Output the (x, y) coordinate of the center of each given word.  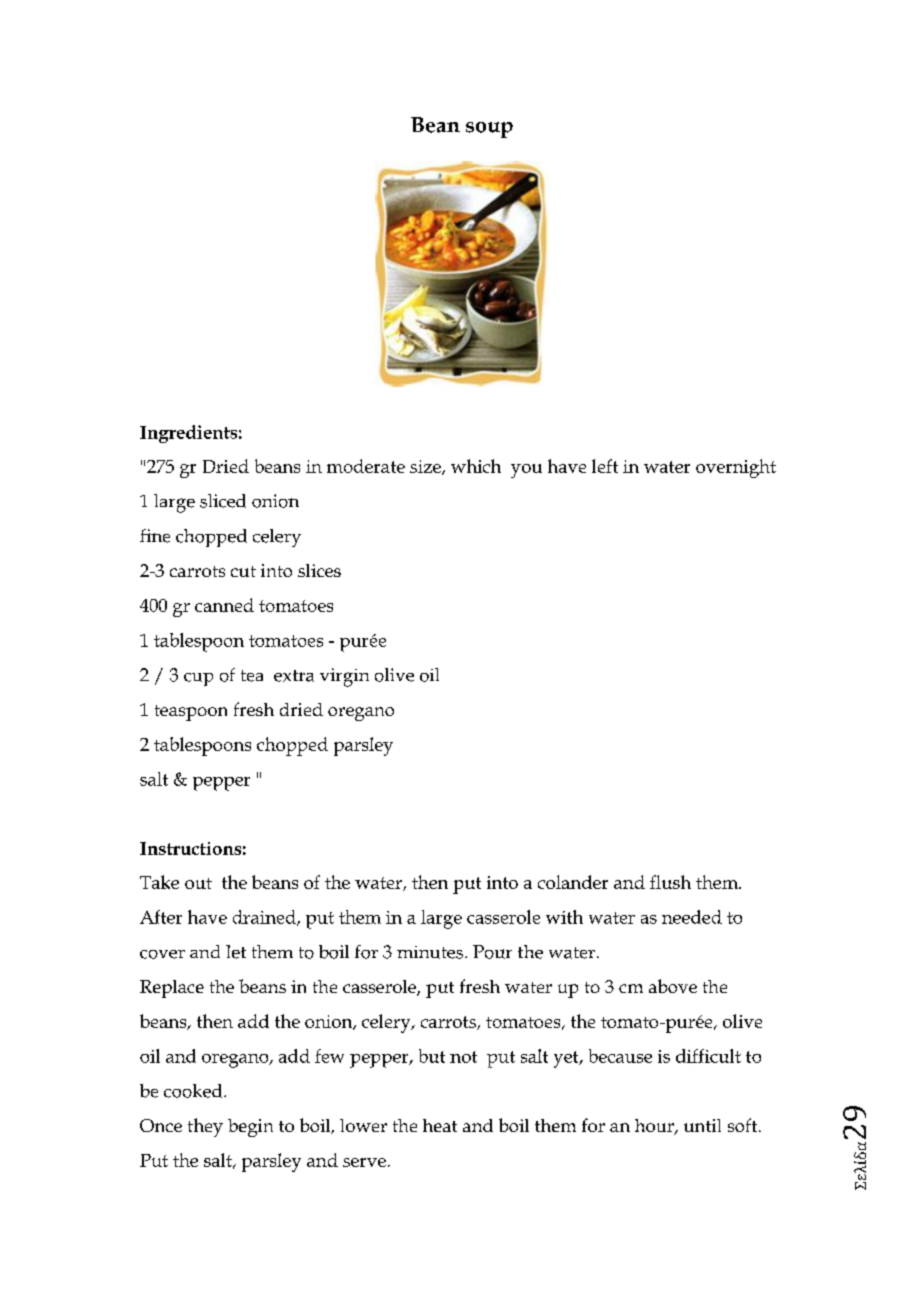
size (426, 467)
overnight (736, 468)
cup (198, 679)
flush (670, 882)
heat (440, 1125)
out (198, 883)
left (605, 466)
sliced (223, 501)
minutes (430, 952)
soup (489, 130)
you (526, 471)
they (205, 1127)
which (476, 466)
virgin (344, 677)
